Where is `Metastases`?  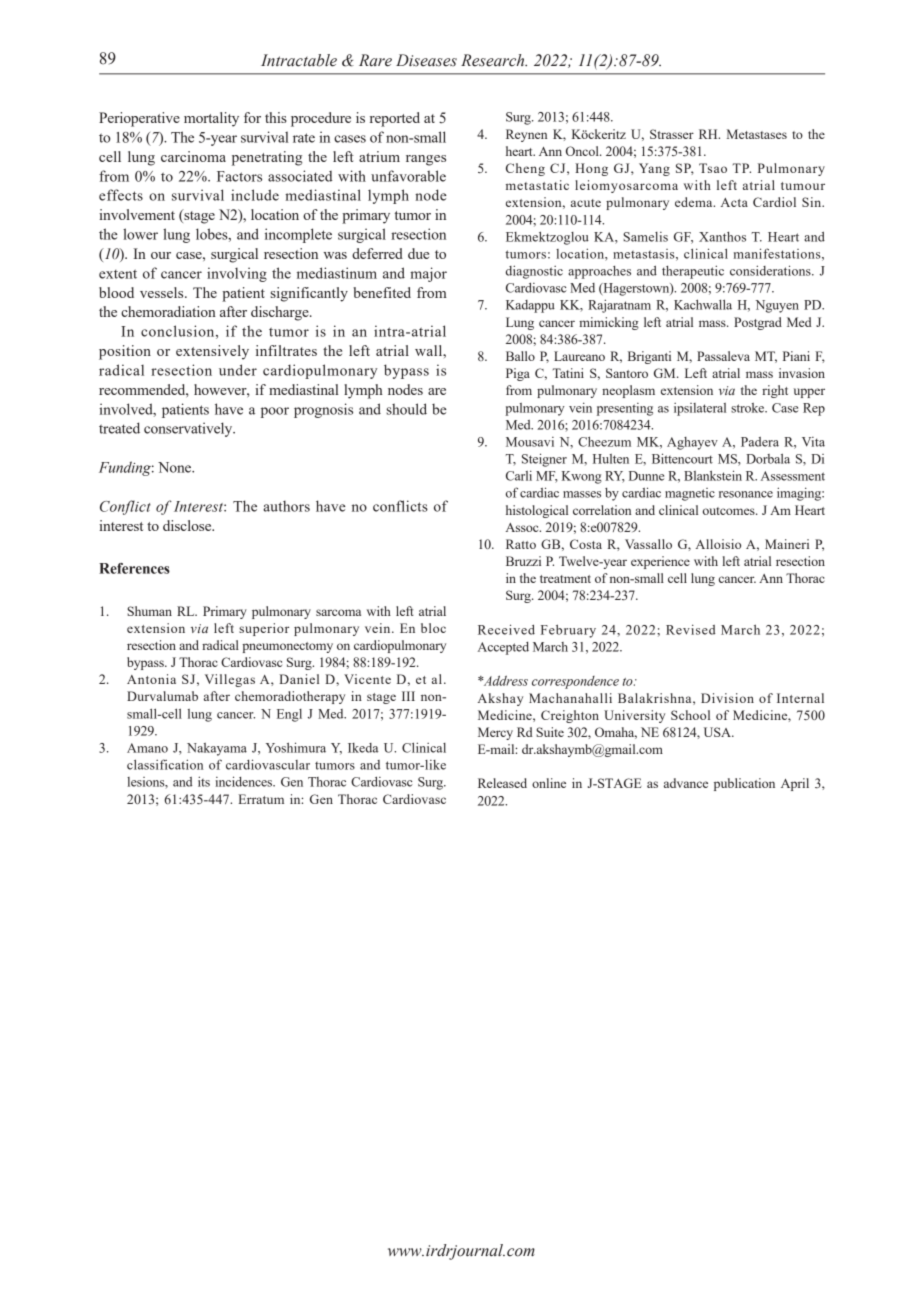
Metastases is located at coordinates (757, 134).
